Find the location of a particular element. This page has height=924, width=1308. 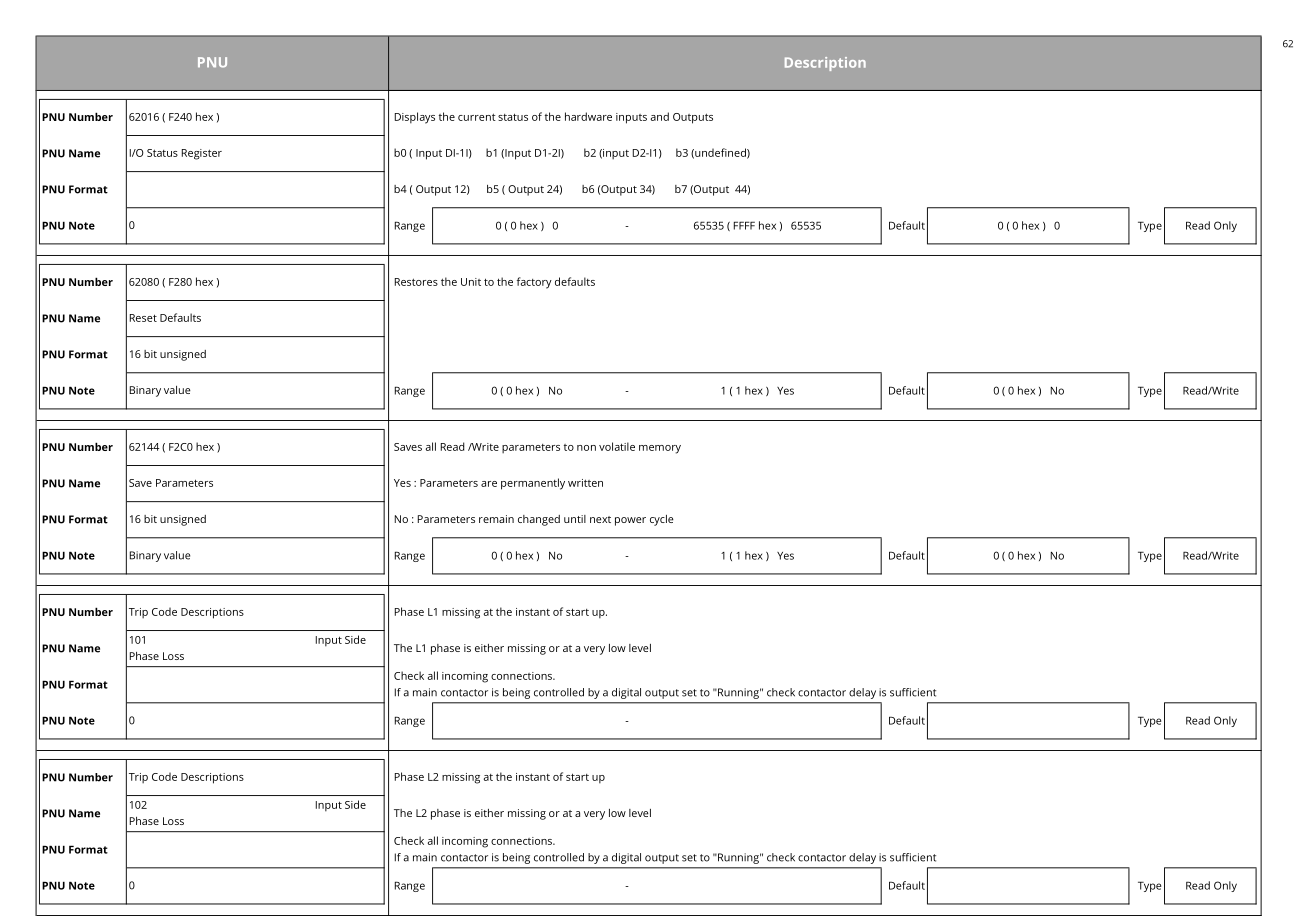

non is located at coordinates (586, 448).
